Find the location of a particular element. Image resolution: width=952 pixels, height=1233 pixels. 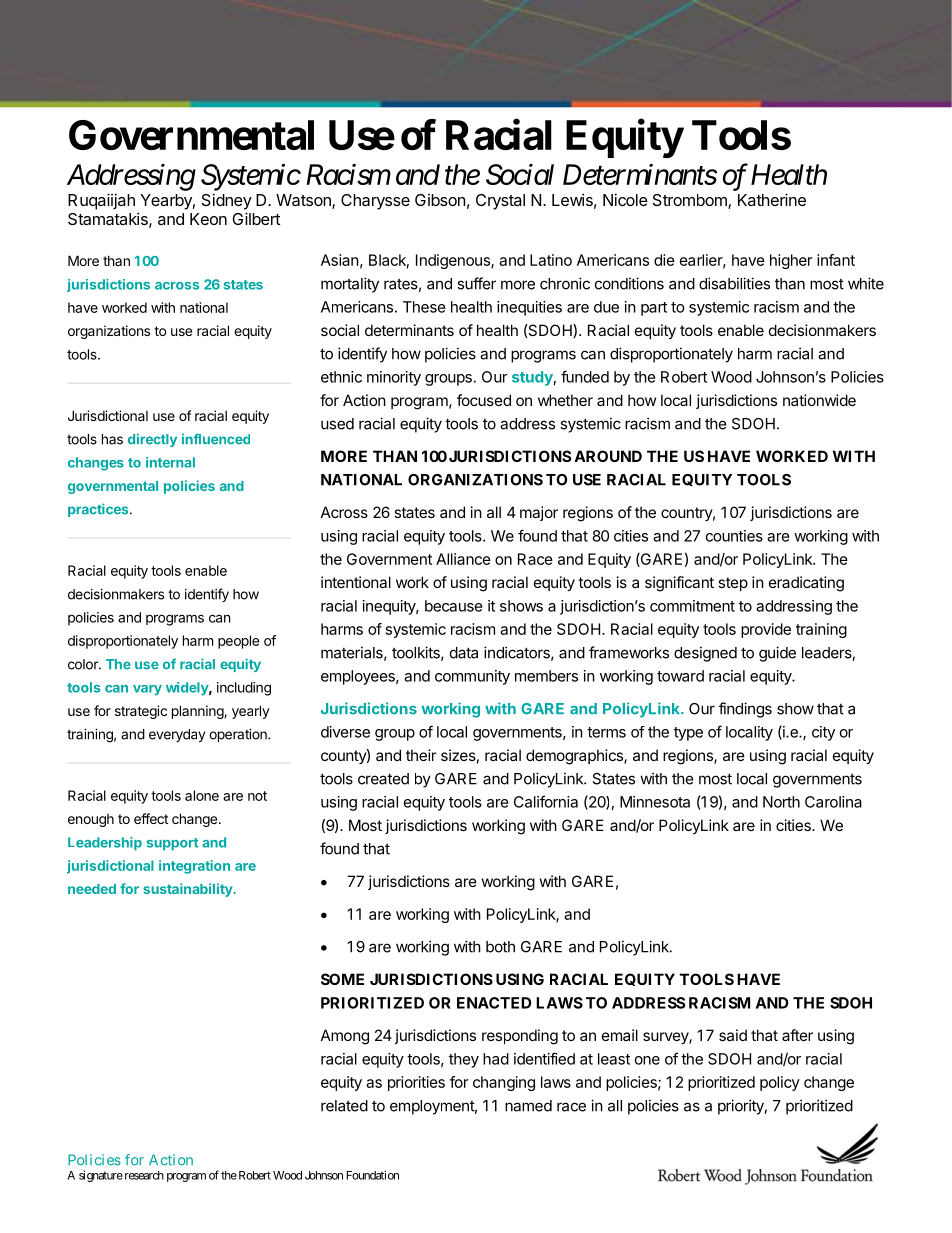

Indigenous is located at coordinates (454, 261).
